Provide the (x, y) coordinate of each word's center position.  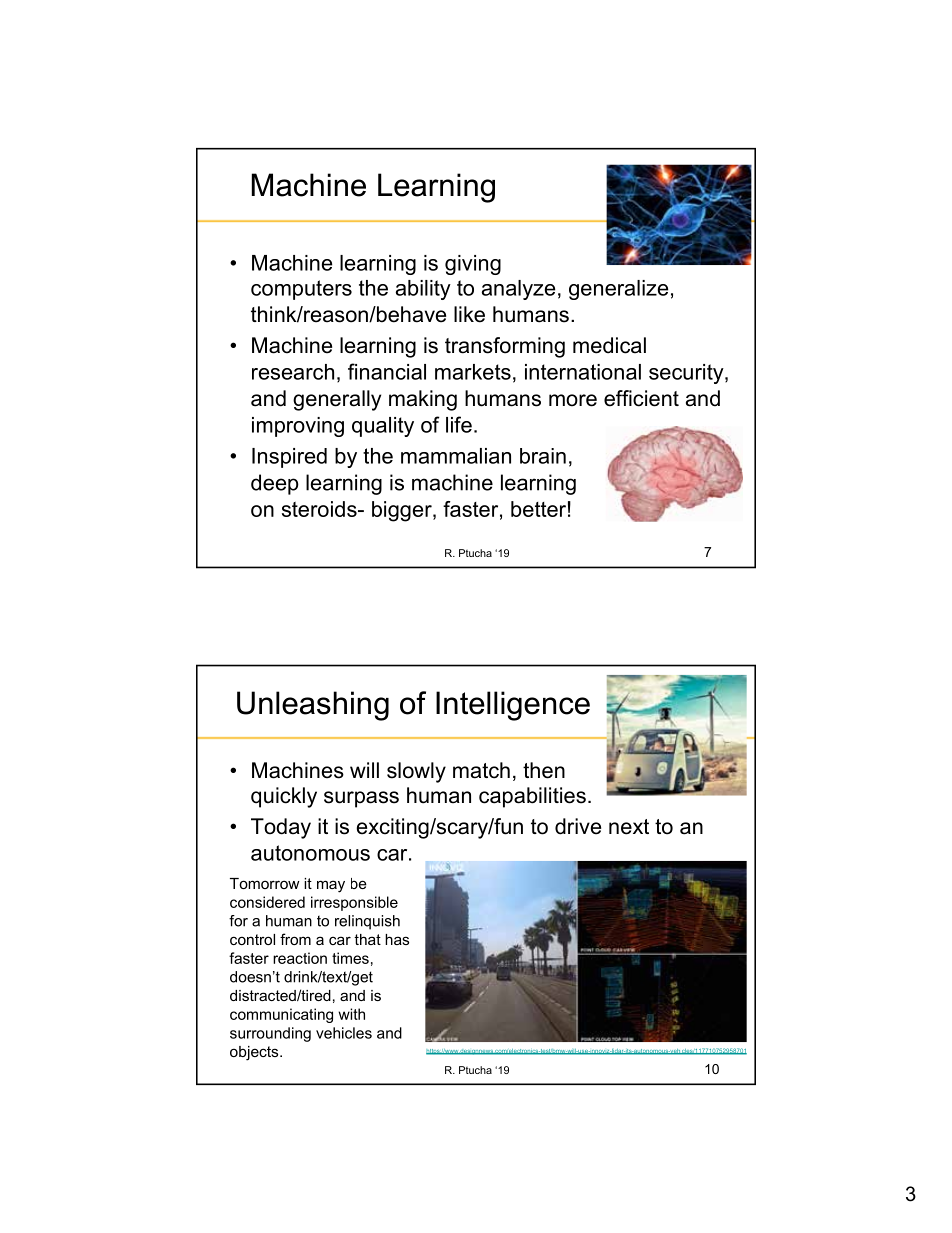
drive (578, 826)
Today (281, 828)
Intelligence (513, 706)
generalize (618, 290)
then (544, 770)
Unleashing (313, 706)
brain (543, 456)
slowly (416, 772)
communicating (281, 1015)
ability (423, 290)
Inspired (289, 458)
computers (301, 290)
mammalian (456, 456)
